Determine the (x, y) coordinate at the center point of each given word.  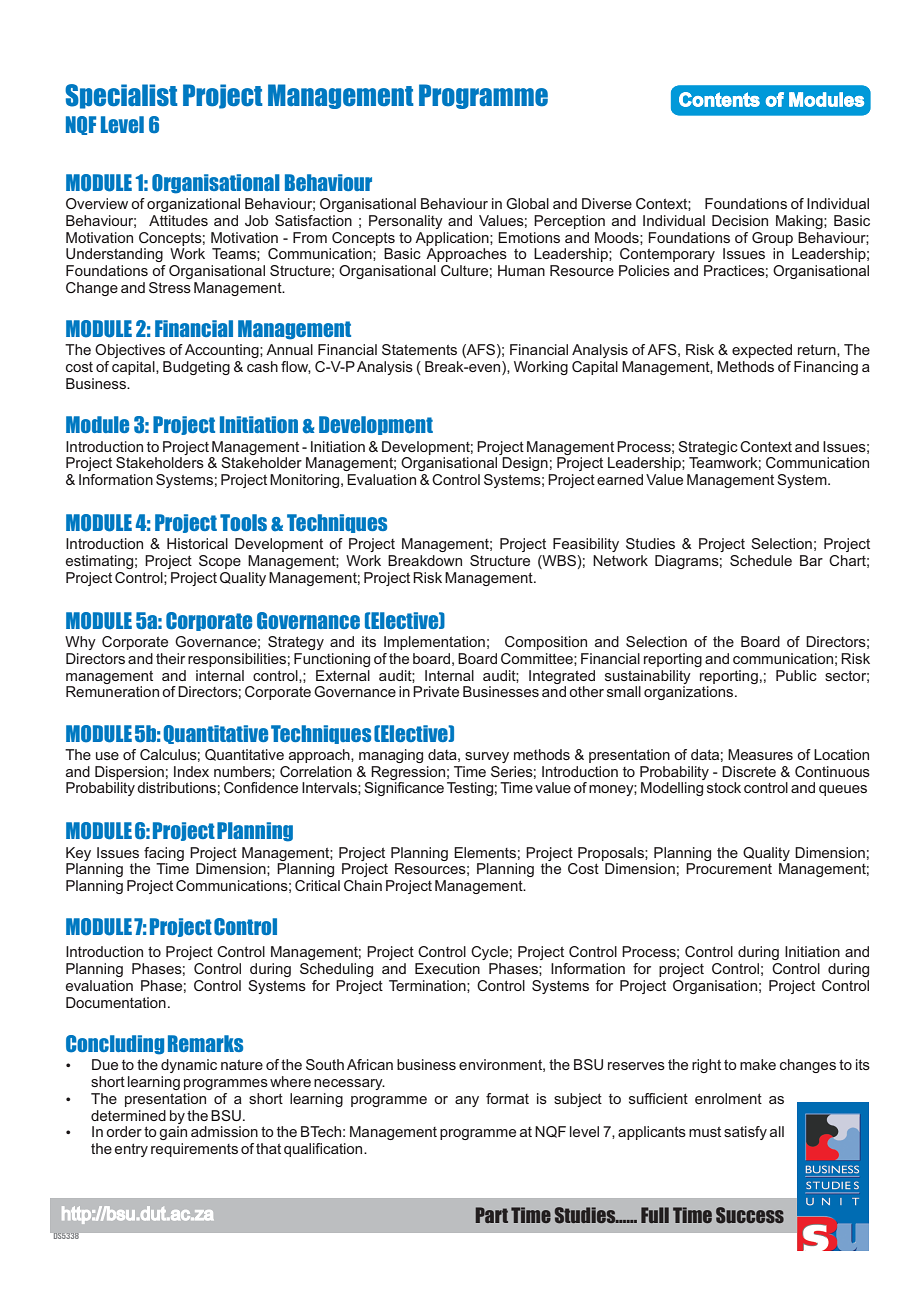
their (170, 658)
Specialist (121, 96)
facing (164, 854)
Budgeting (196, 368)
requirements (194, 1150)
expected (762, 351)
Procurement (729, 868)
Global (527, 203)
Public (796, 675)
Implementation (434, 643)
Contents (719, 99)
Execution (447, 968)
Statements (419, 349)
